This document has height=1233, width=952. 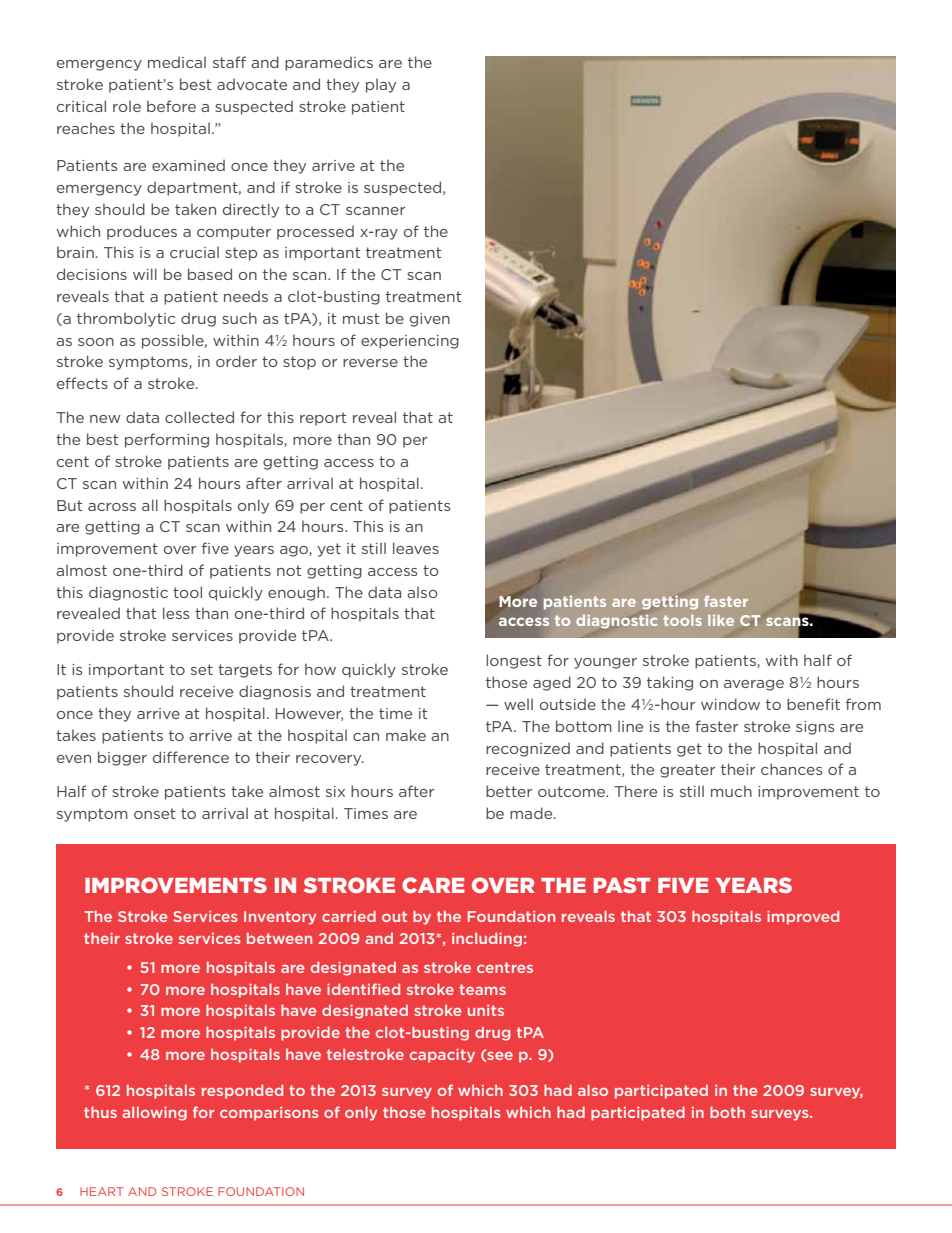 What do you see at coordinates (803, 917) in the document?
I see `improved` at bounding box center [803, 917].
